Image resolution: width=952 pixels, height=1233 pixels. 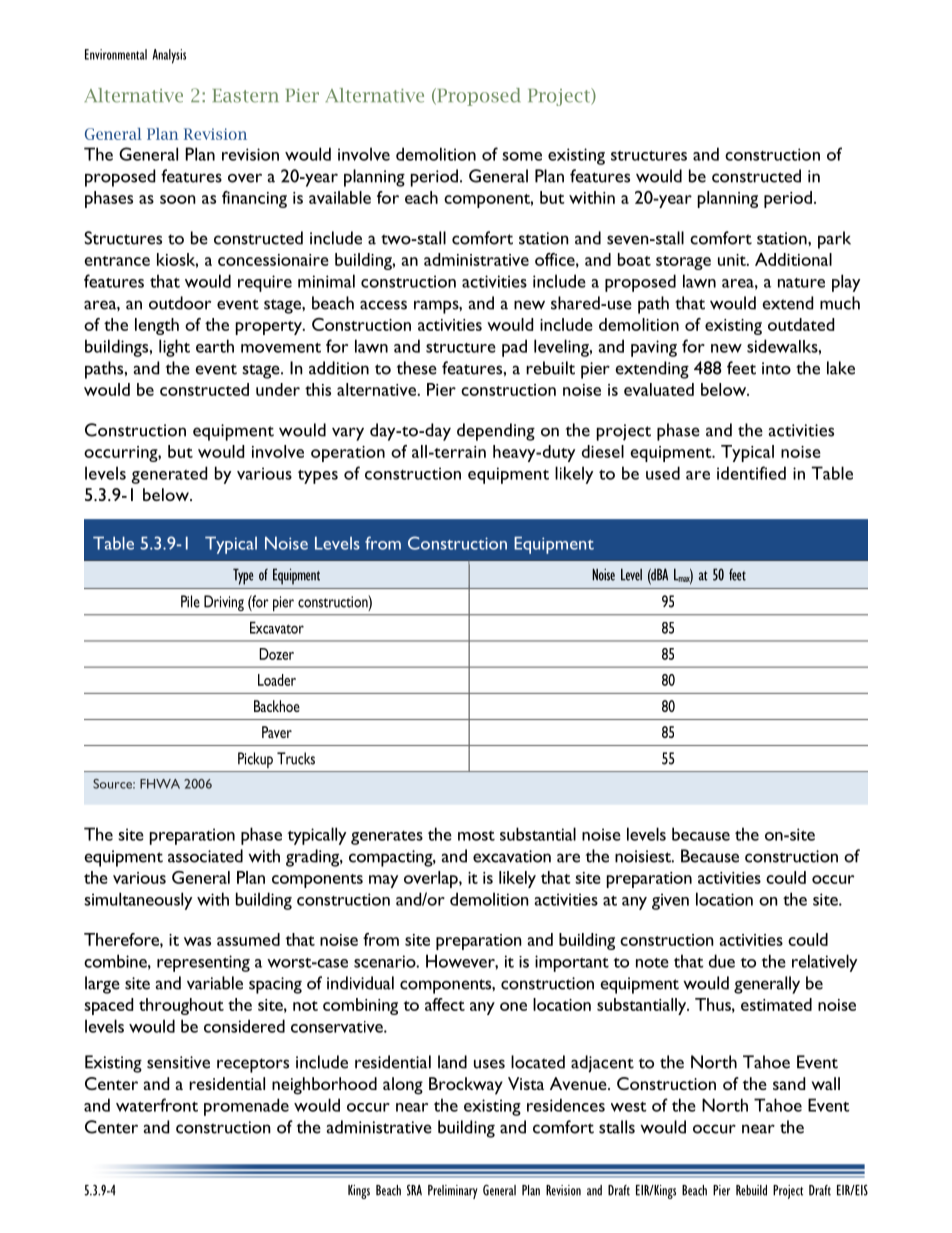 I want to click on affect, so click(x=445, y=1004).
